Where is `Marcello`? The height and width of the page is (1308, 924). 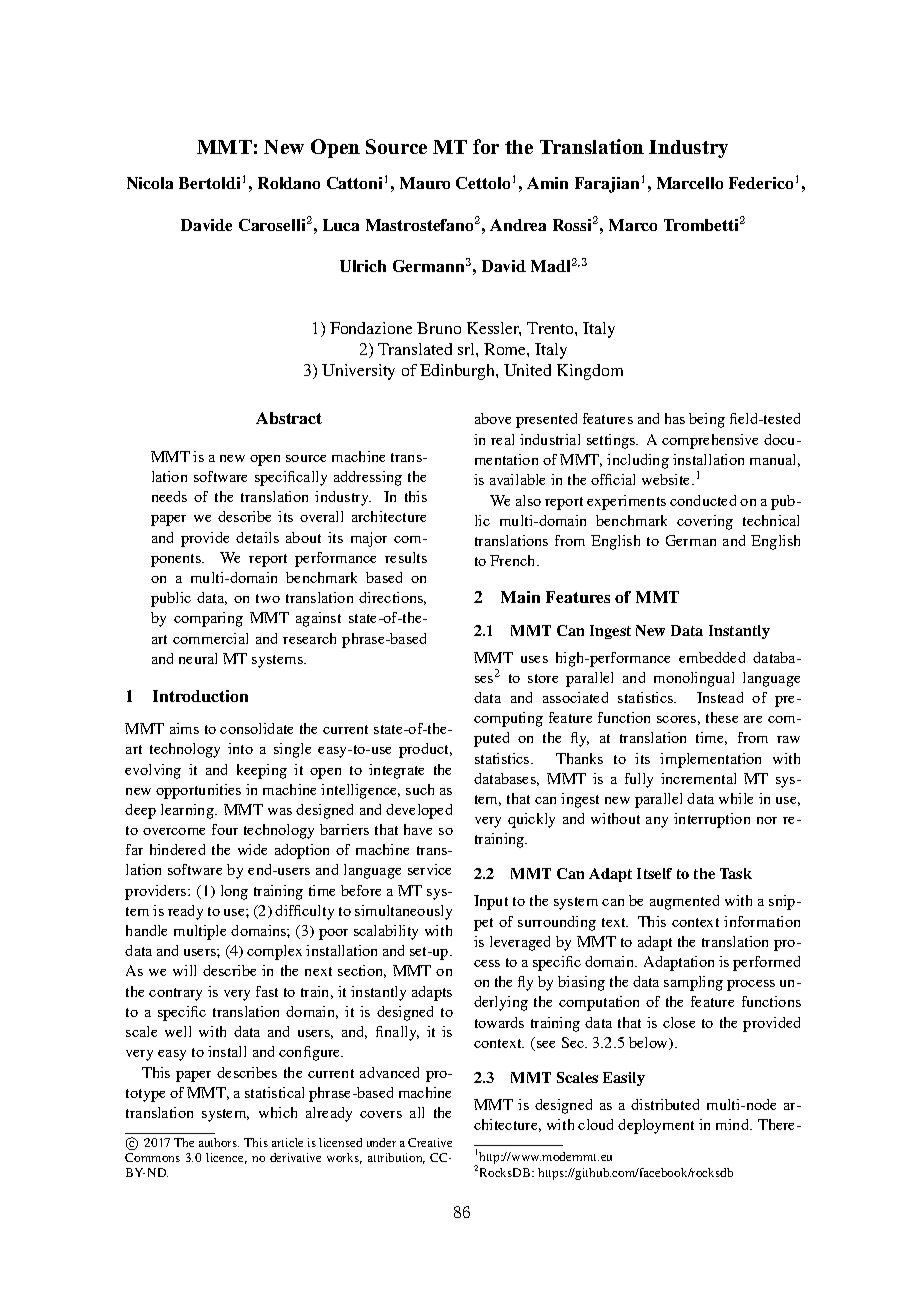
Marcello is located at coordinates (690, 183).
